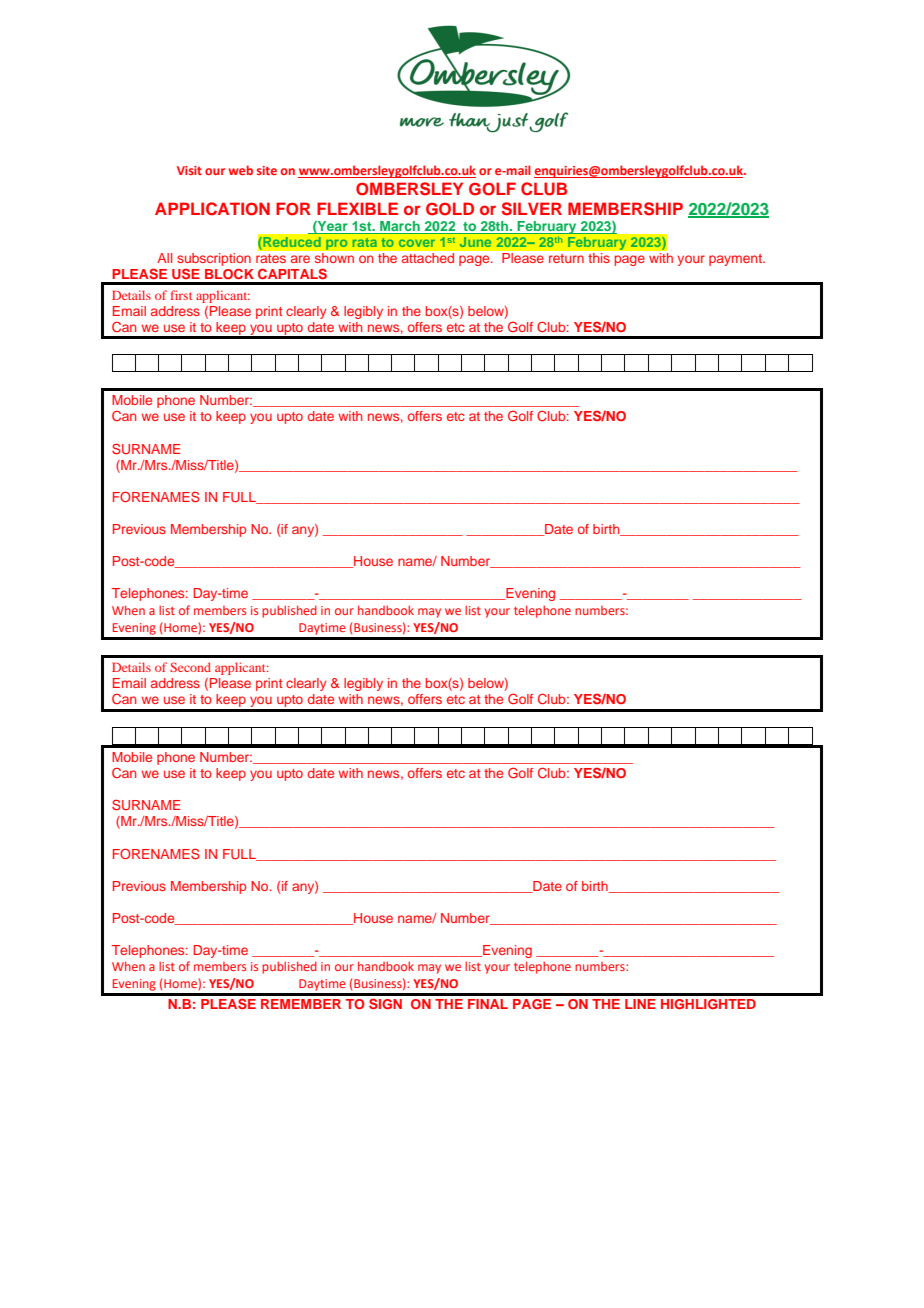 Image resolution: width=924 pixels, height=1308 pixels. What do you see at coordinates (640, 1004) in the document?
I see `LINE` at bounding box center [640, 1004].
